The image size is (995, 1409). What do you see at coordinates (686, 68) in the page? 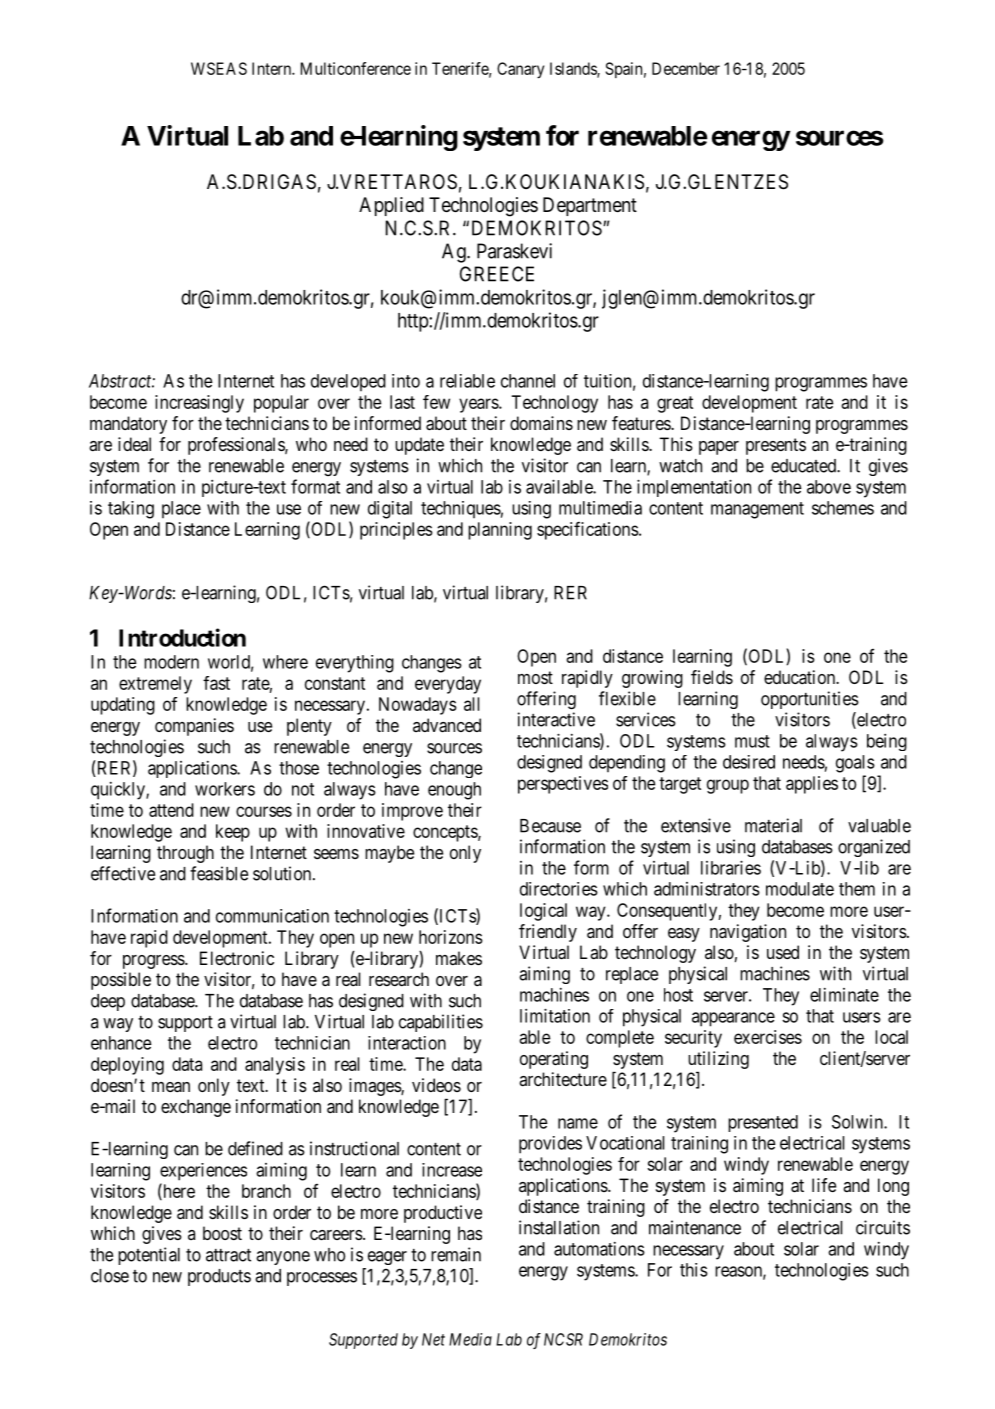
I see `December` at bounding box center [686, 68].
